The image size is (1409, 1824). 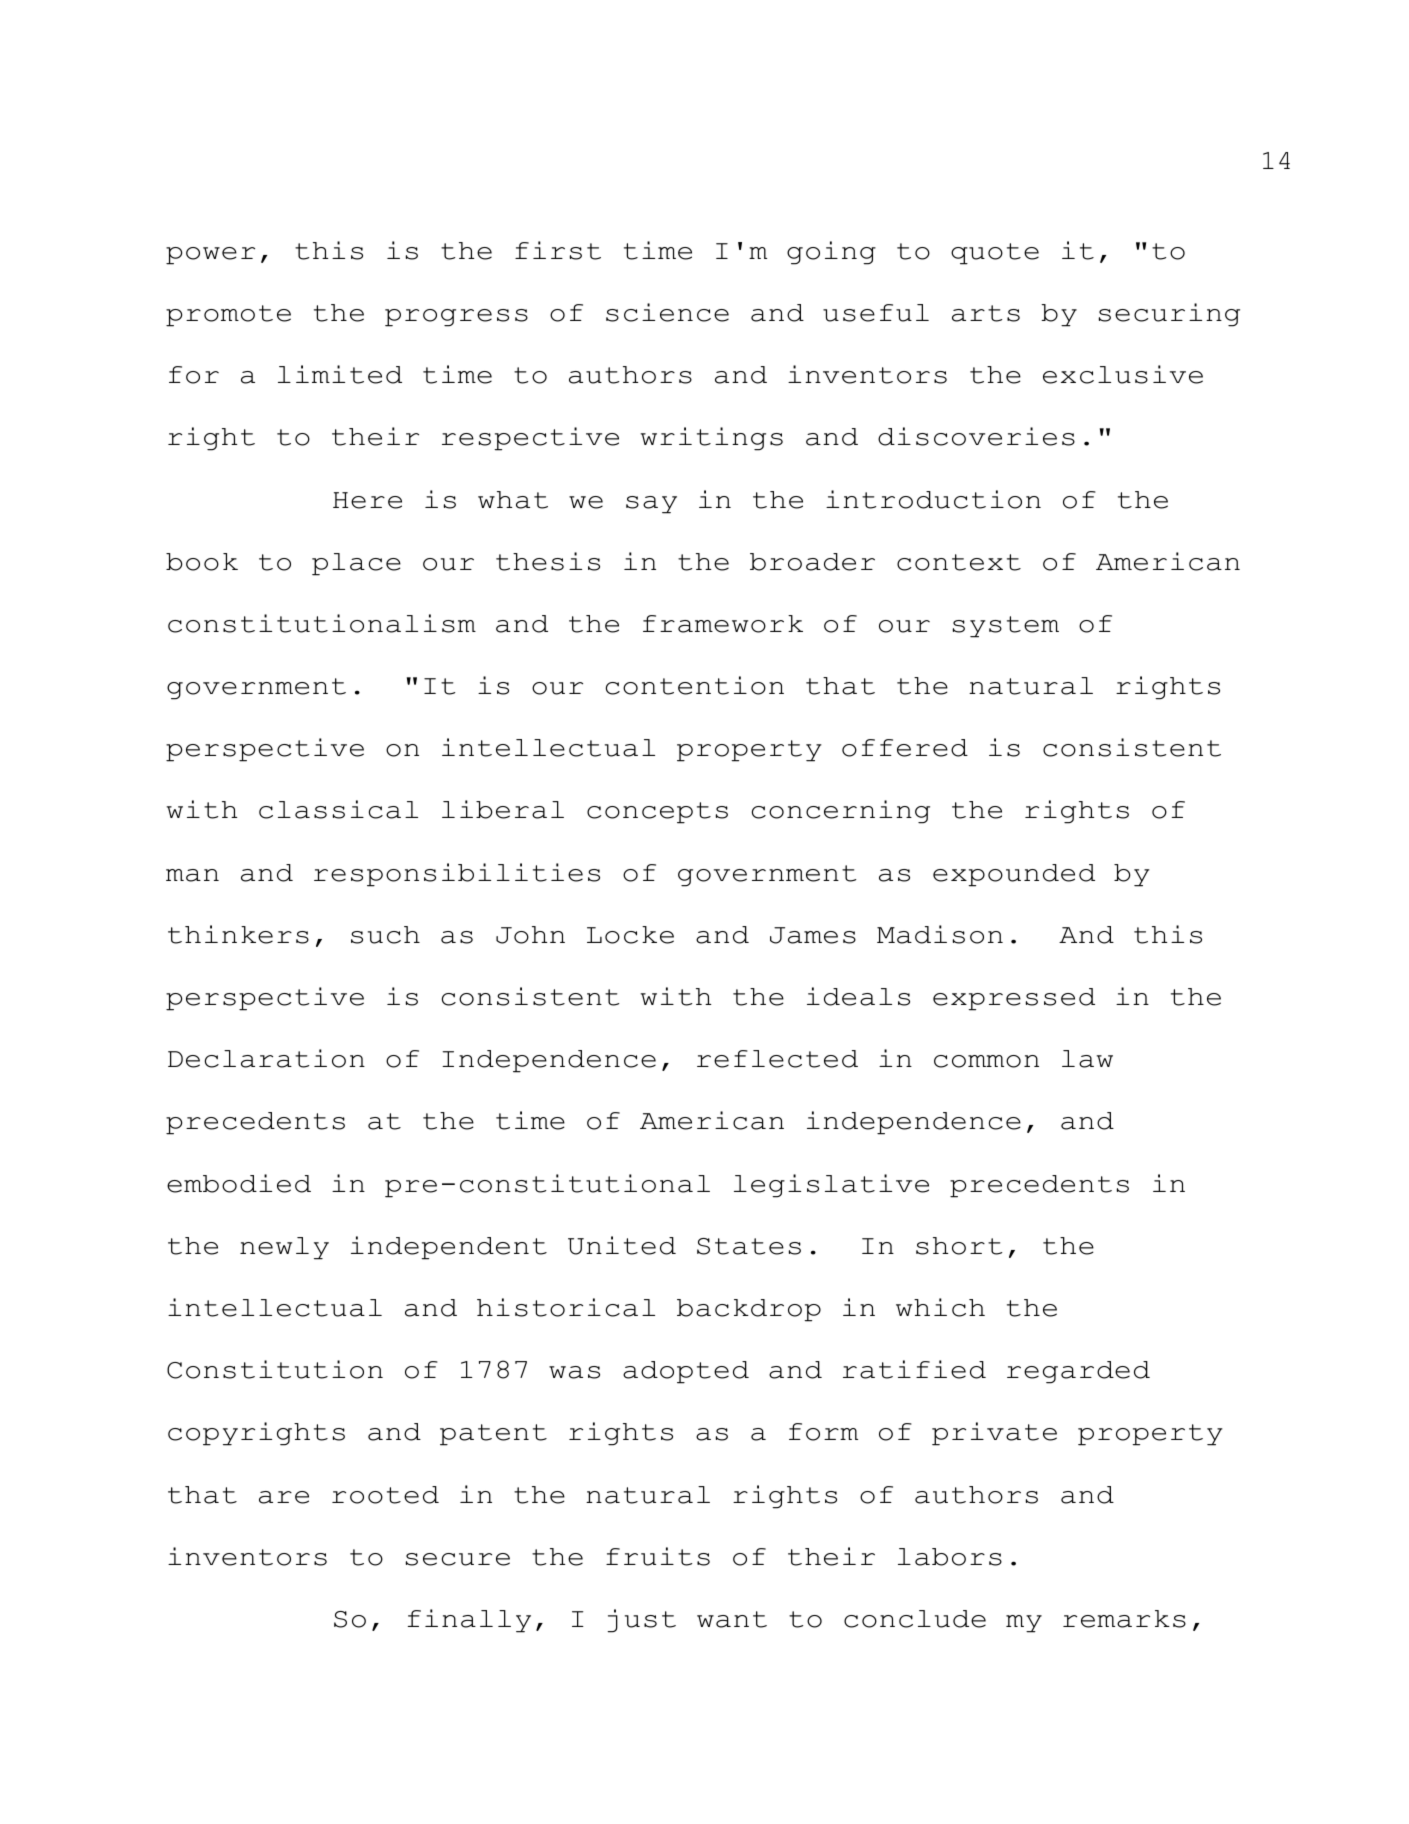 What do you see at coordinates (986, 313) in the screenshot?
I see `arts` at bounding box center [986, 313].
